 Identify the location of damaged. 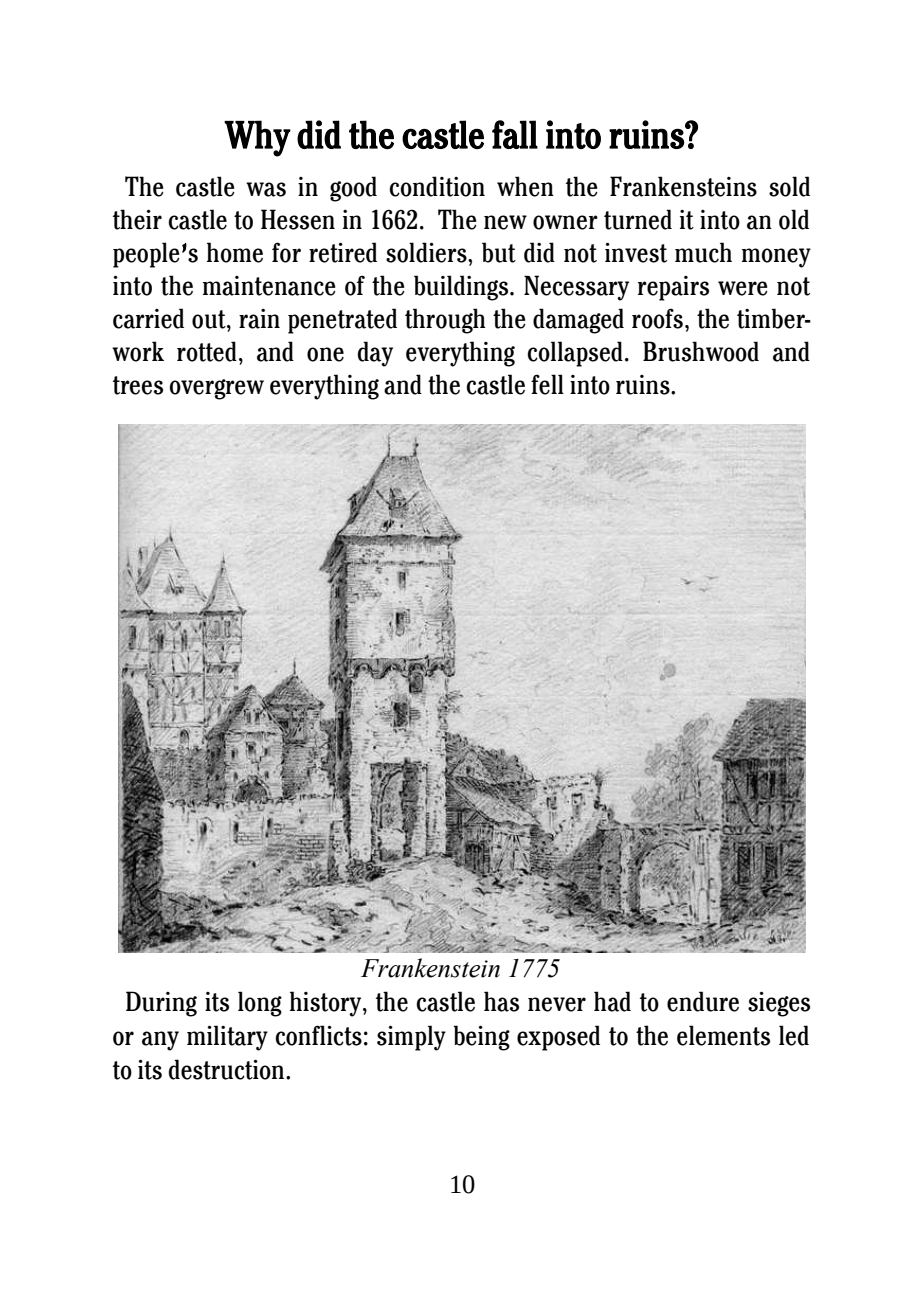
(578, 321).
